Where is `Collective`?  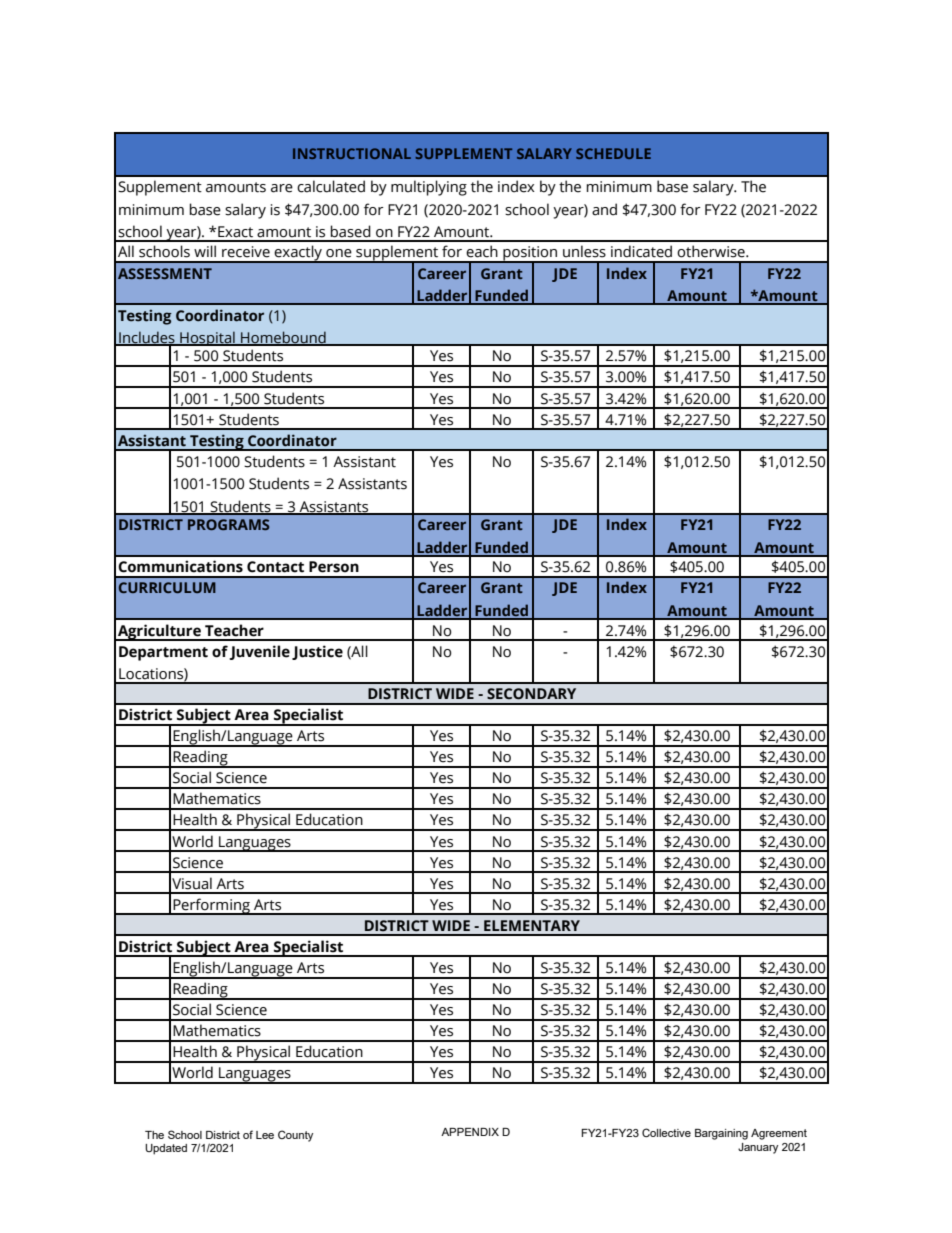 Collective is located at coordinates (666, 1132).
